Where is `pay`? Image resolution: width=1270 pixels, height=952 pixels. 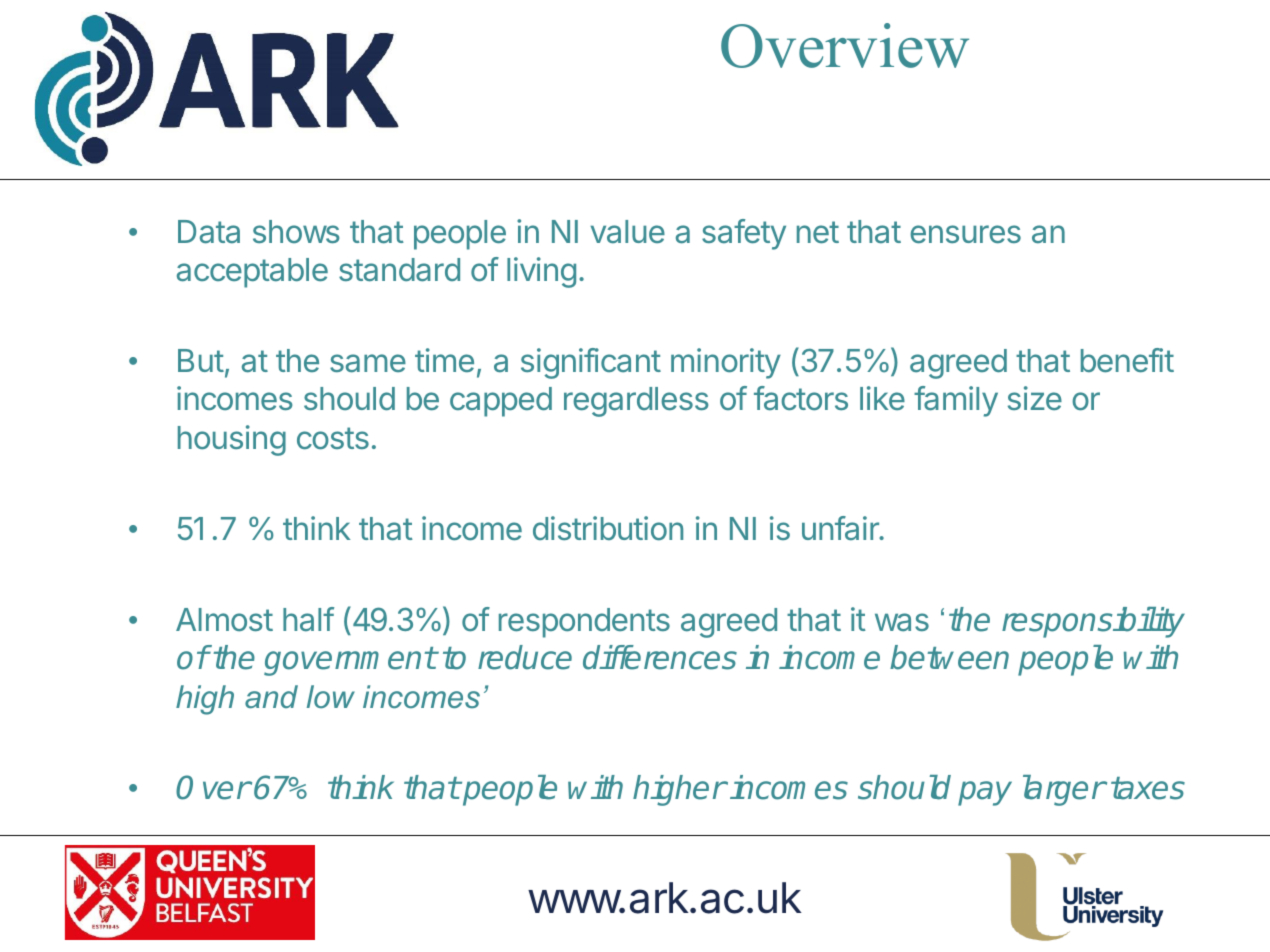
pay is located at coordinates (985, 793).
